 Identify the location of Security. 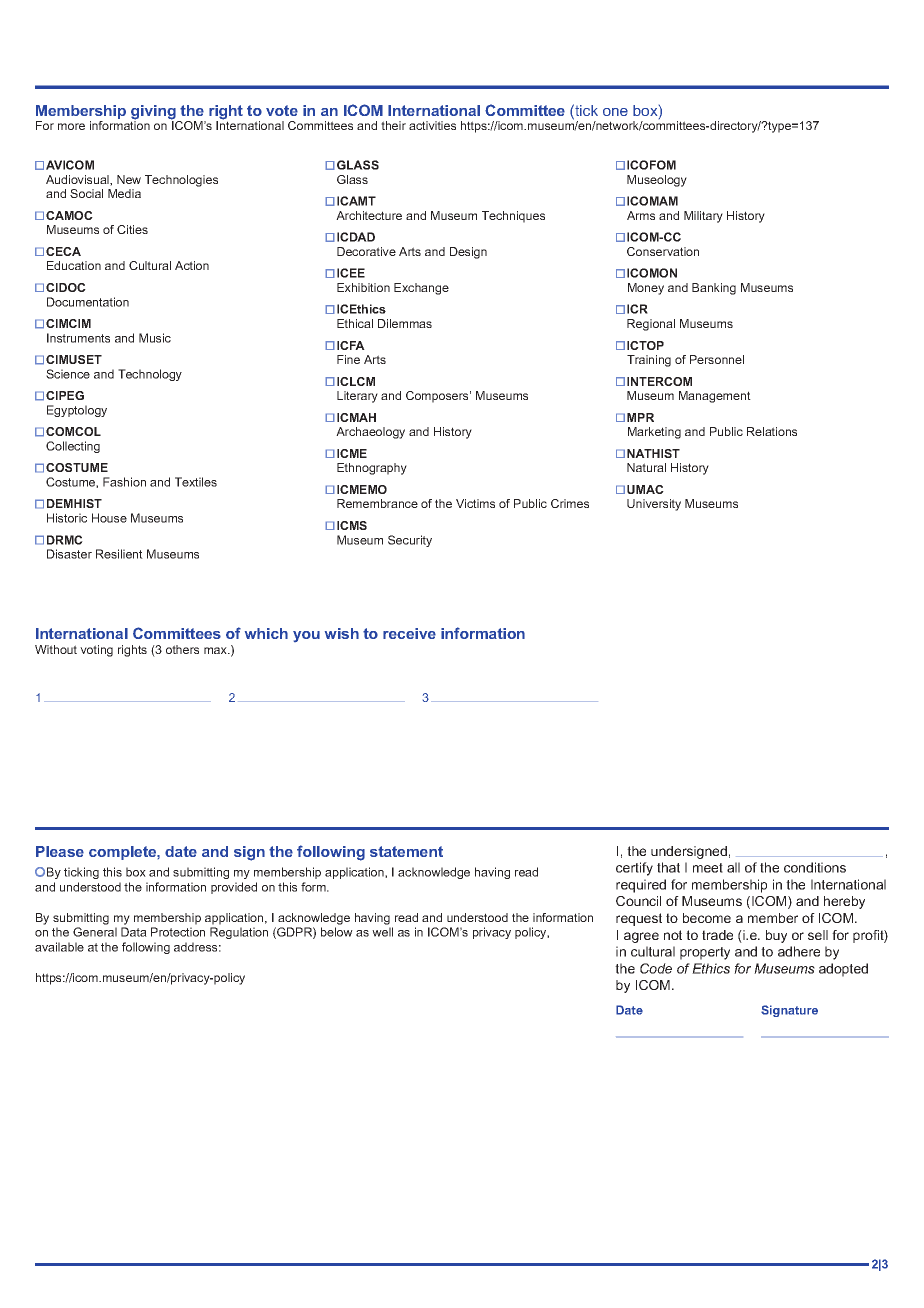
(410, 541).
